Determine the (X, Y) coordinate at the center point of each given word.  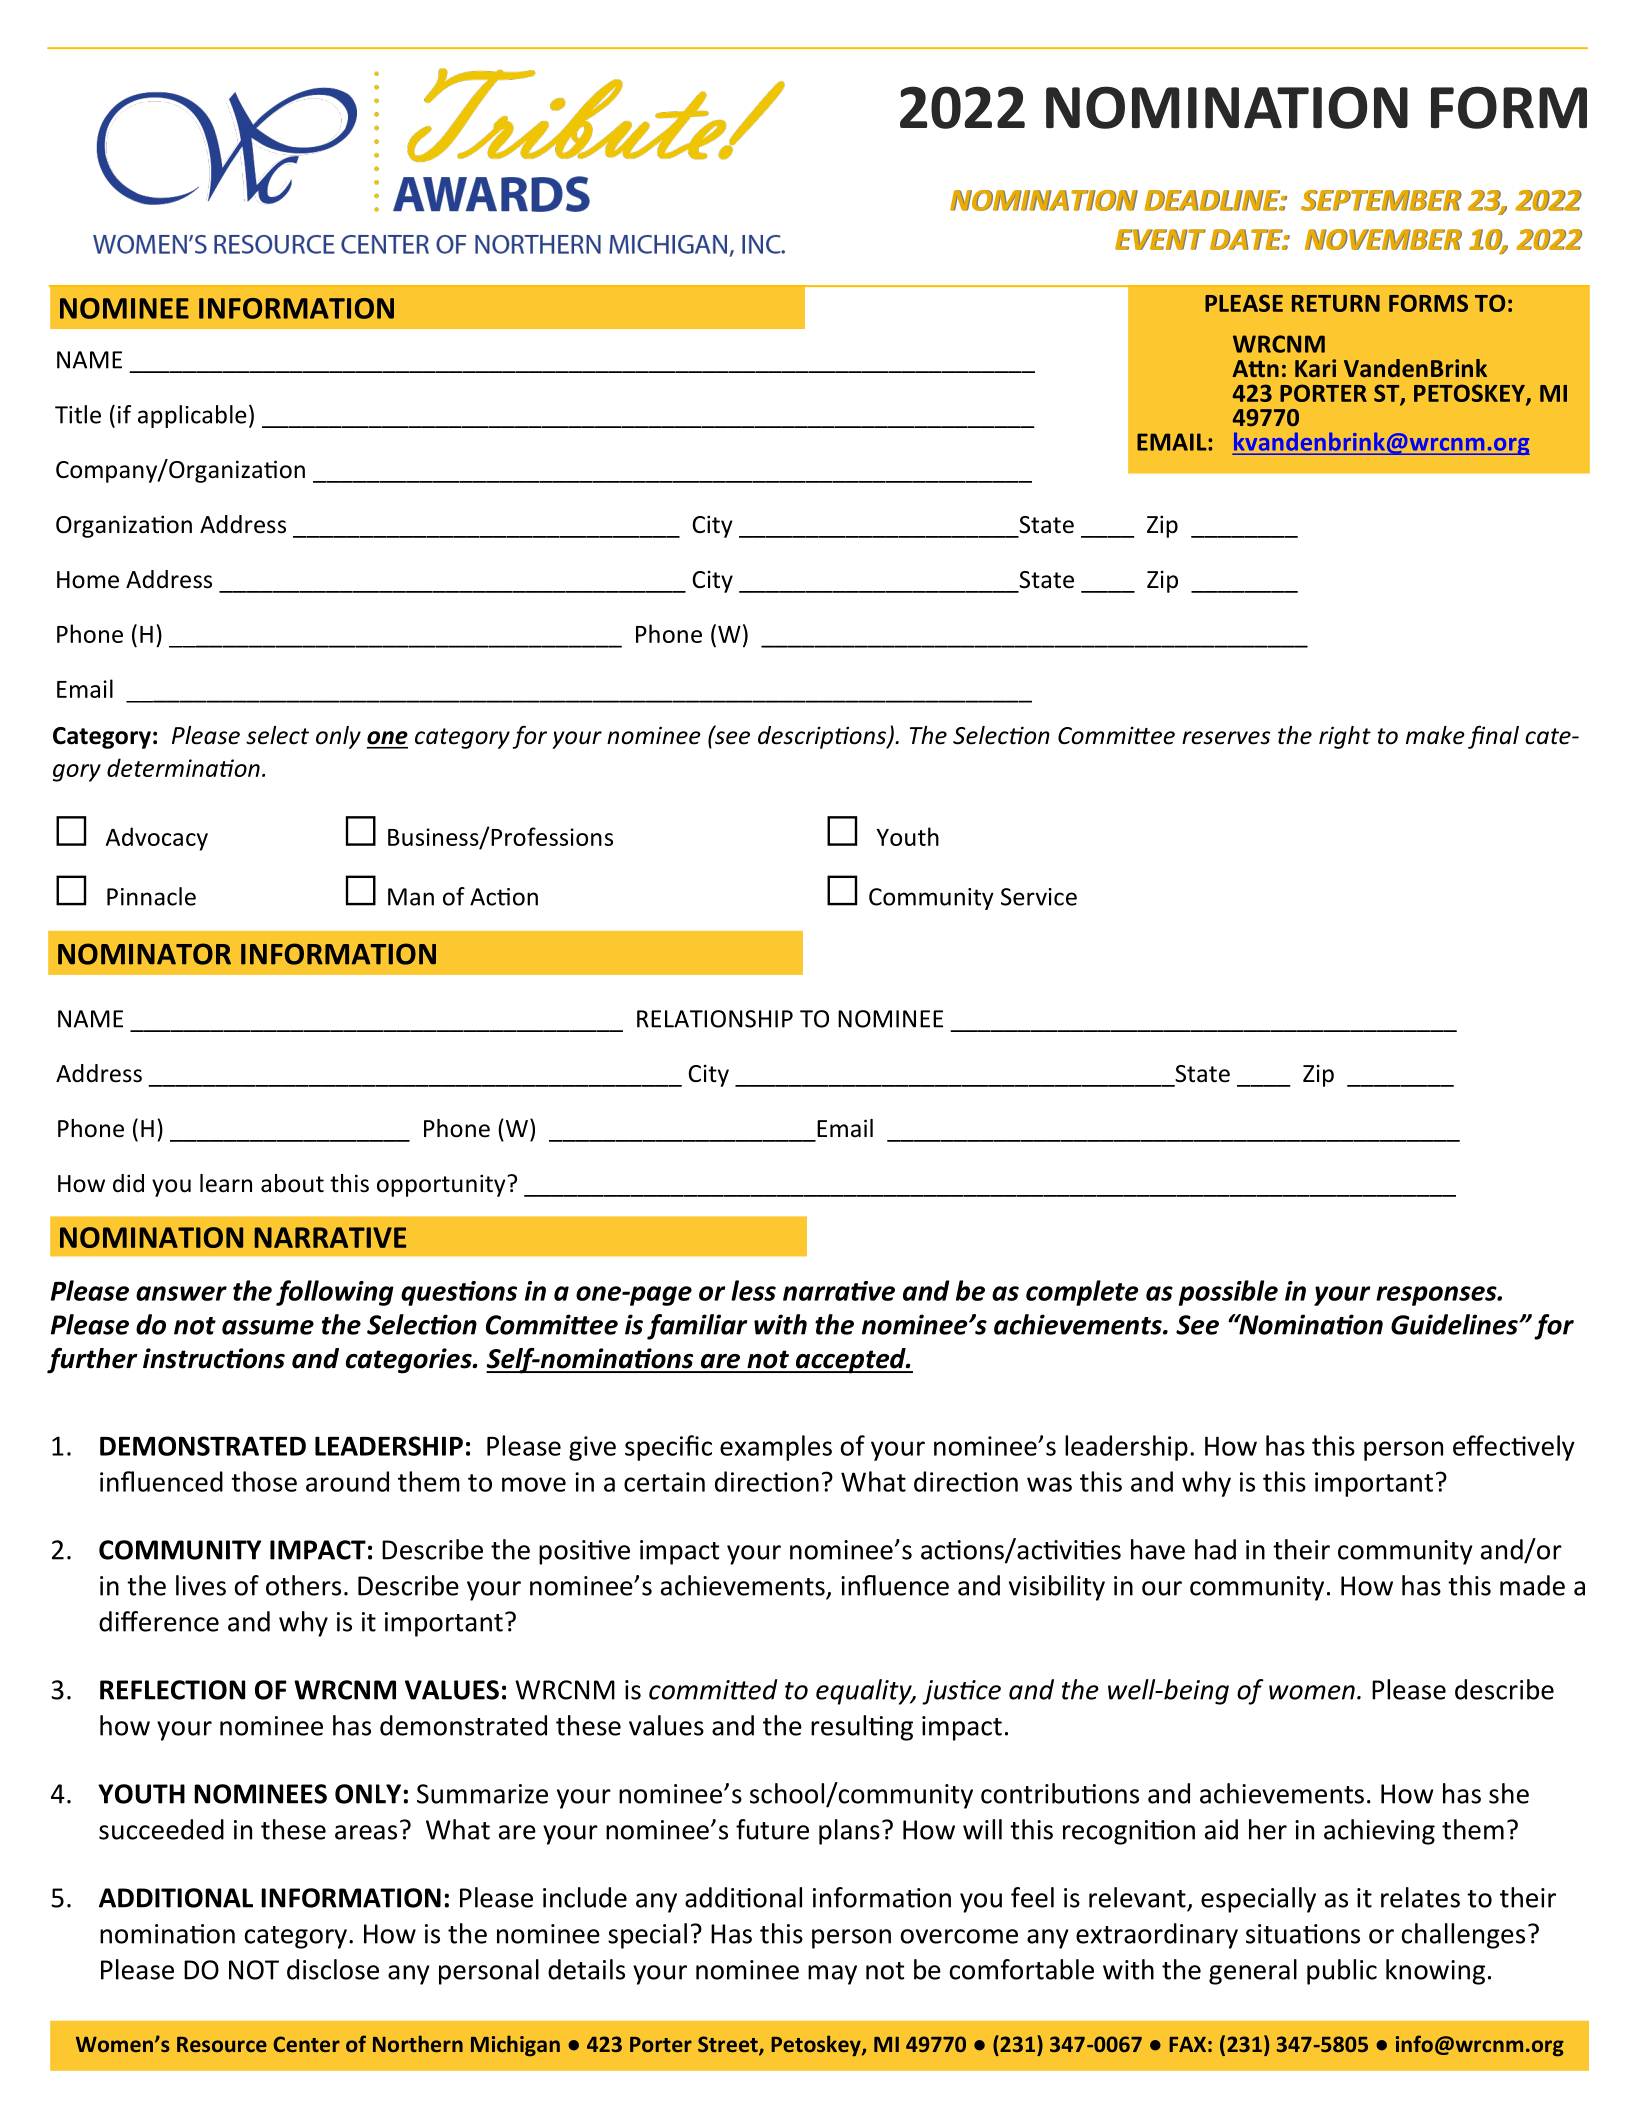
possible (1228, 1293)
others (303, 1585)
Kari (1315, 368)
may (832, 1975)
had (1215, 1549)
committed (713, 1689)
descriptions (823, 737)
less (753, 1290)
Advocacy (157, 839)
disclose (333, 1969)
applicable (192, 416)
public (1342, 1972)
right (1345, 737)
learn (226, 1183)
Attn (1255, 368)
